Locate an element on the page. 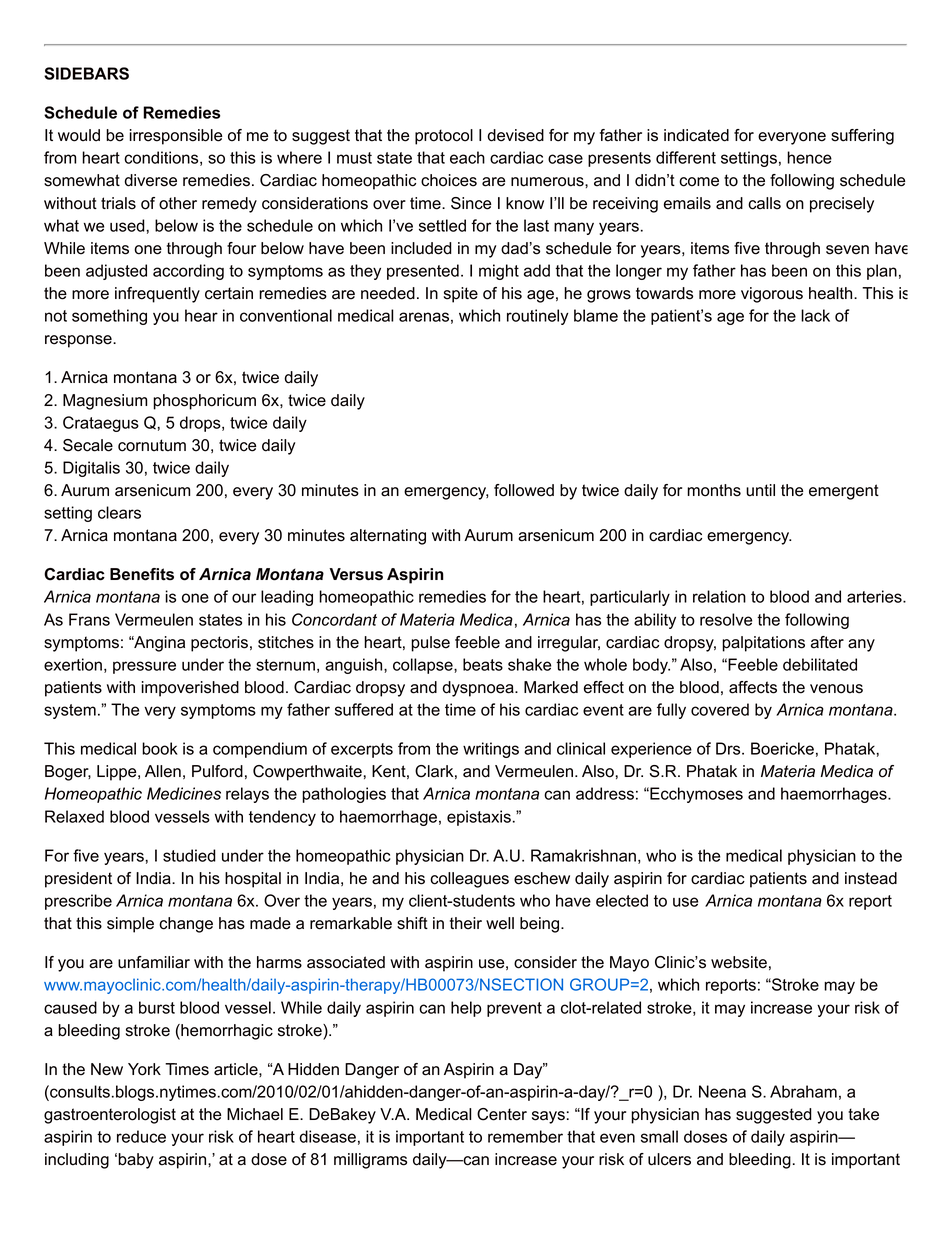 The height and width of the page is (1233, 952). epistaxis is located at coordinates (479, 818).
